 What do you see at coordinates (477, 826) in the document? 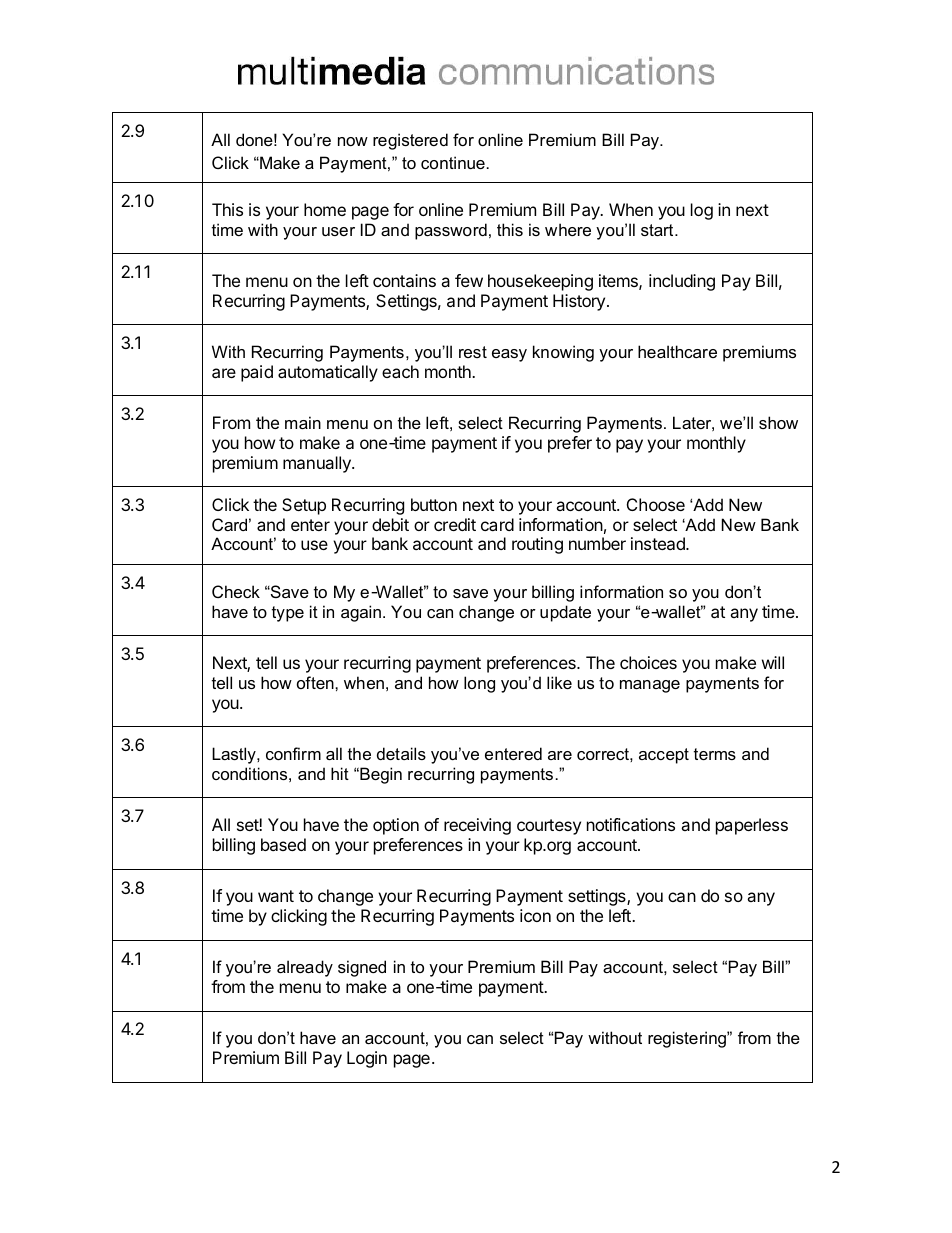
I see `receiving` at bounding box center [477, 826].
